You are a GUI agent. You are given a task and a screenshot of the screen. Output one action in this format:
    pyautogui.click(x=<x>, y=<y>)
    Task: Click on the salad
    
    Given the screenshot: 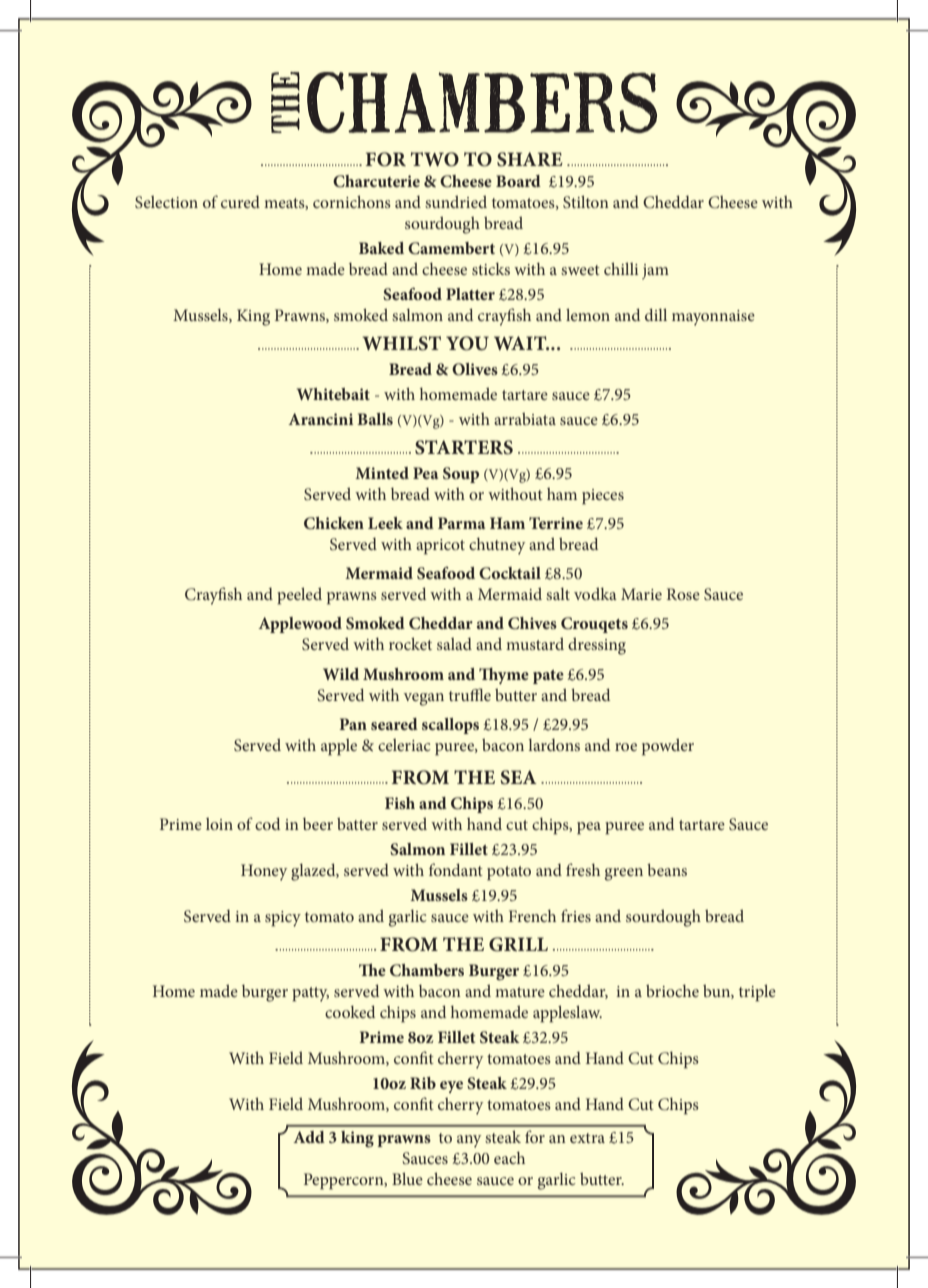 What is the action you would take?
    pyautogui.click(x=454, y=644)
